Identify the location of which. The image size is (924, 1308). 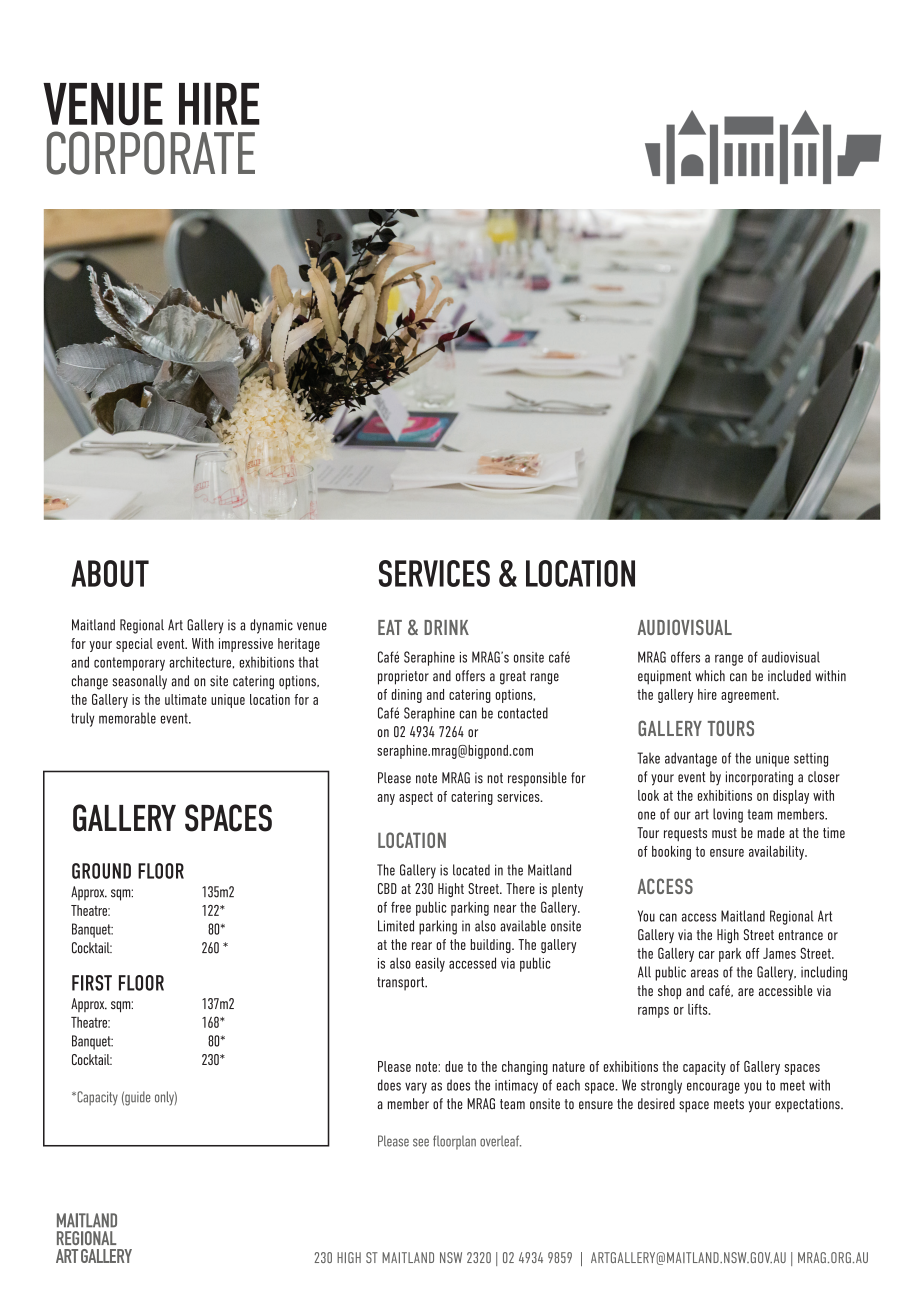
(710, 676).
